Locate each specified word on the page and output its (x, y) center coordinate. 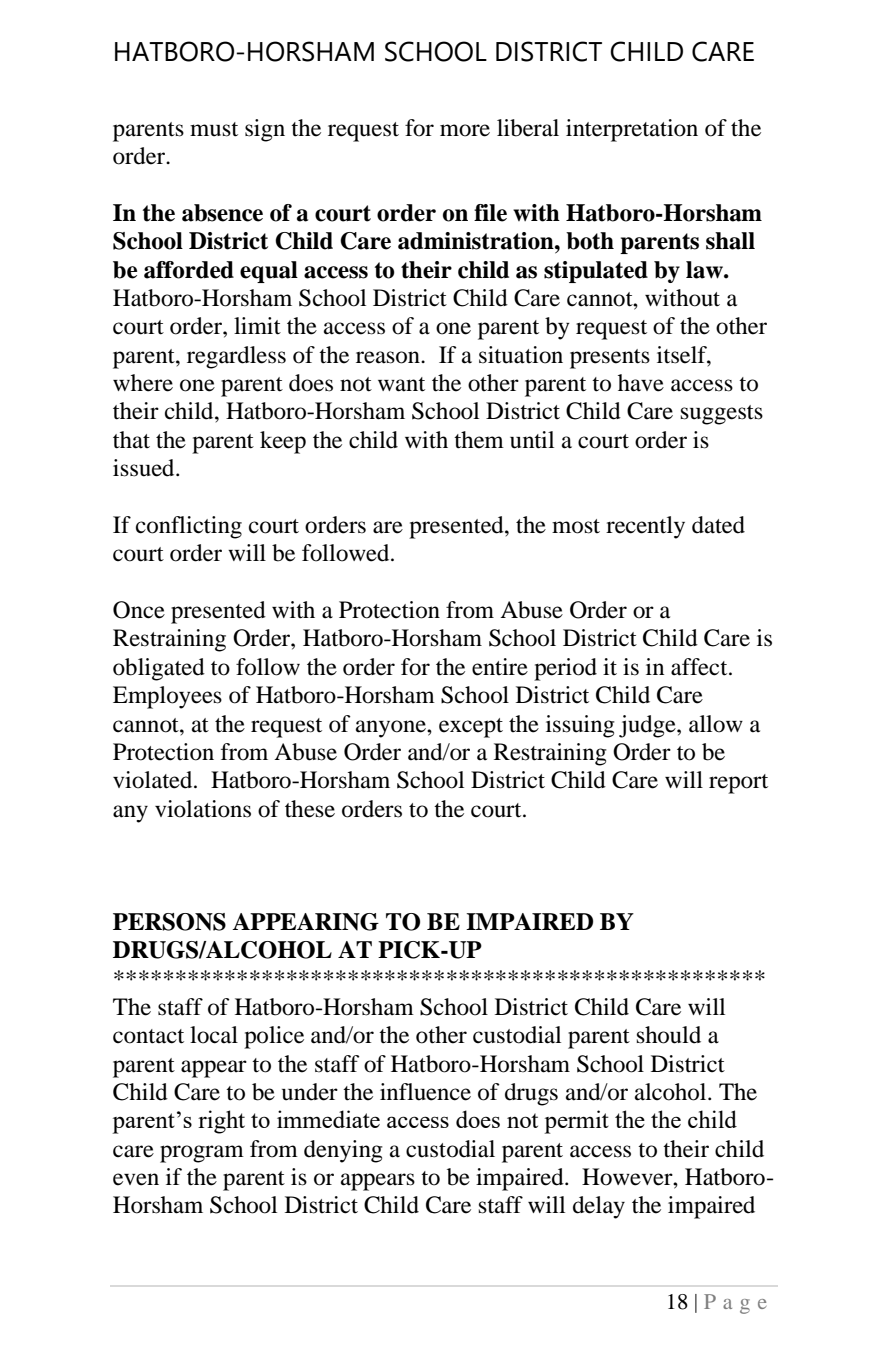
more (465, 130)
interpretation (632, 130)
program (202, 1154)
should (669, 1035)
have (641, 383)
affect (700, 667)
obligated (159, 669)
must (214, 129)
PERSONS (169, 922)
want (401, 384)
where (143, 383)
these (310, 809)
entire (500, 667)
